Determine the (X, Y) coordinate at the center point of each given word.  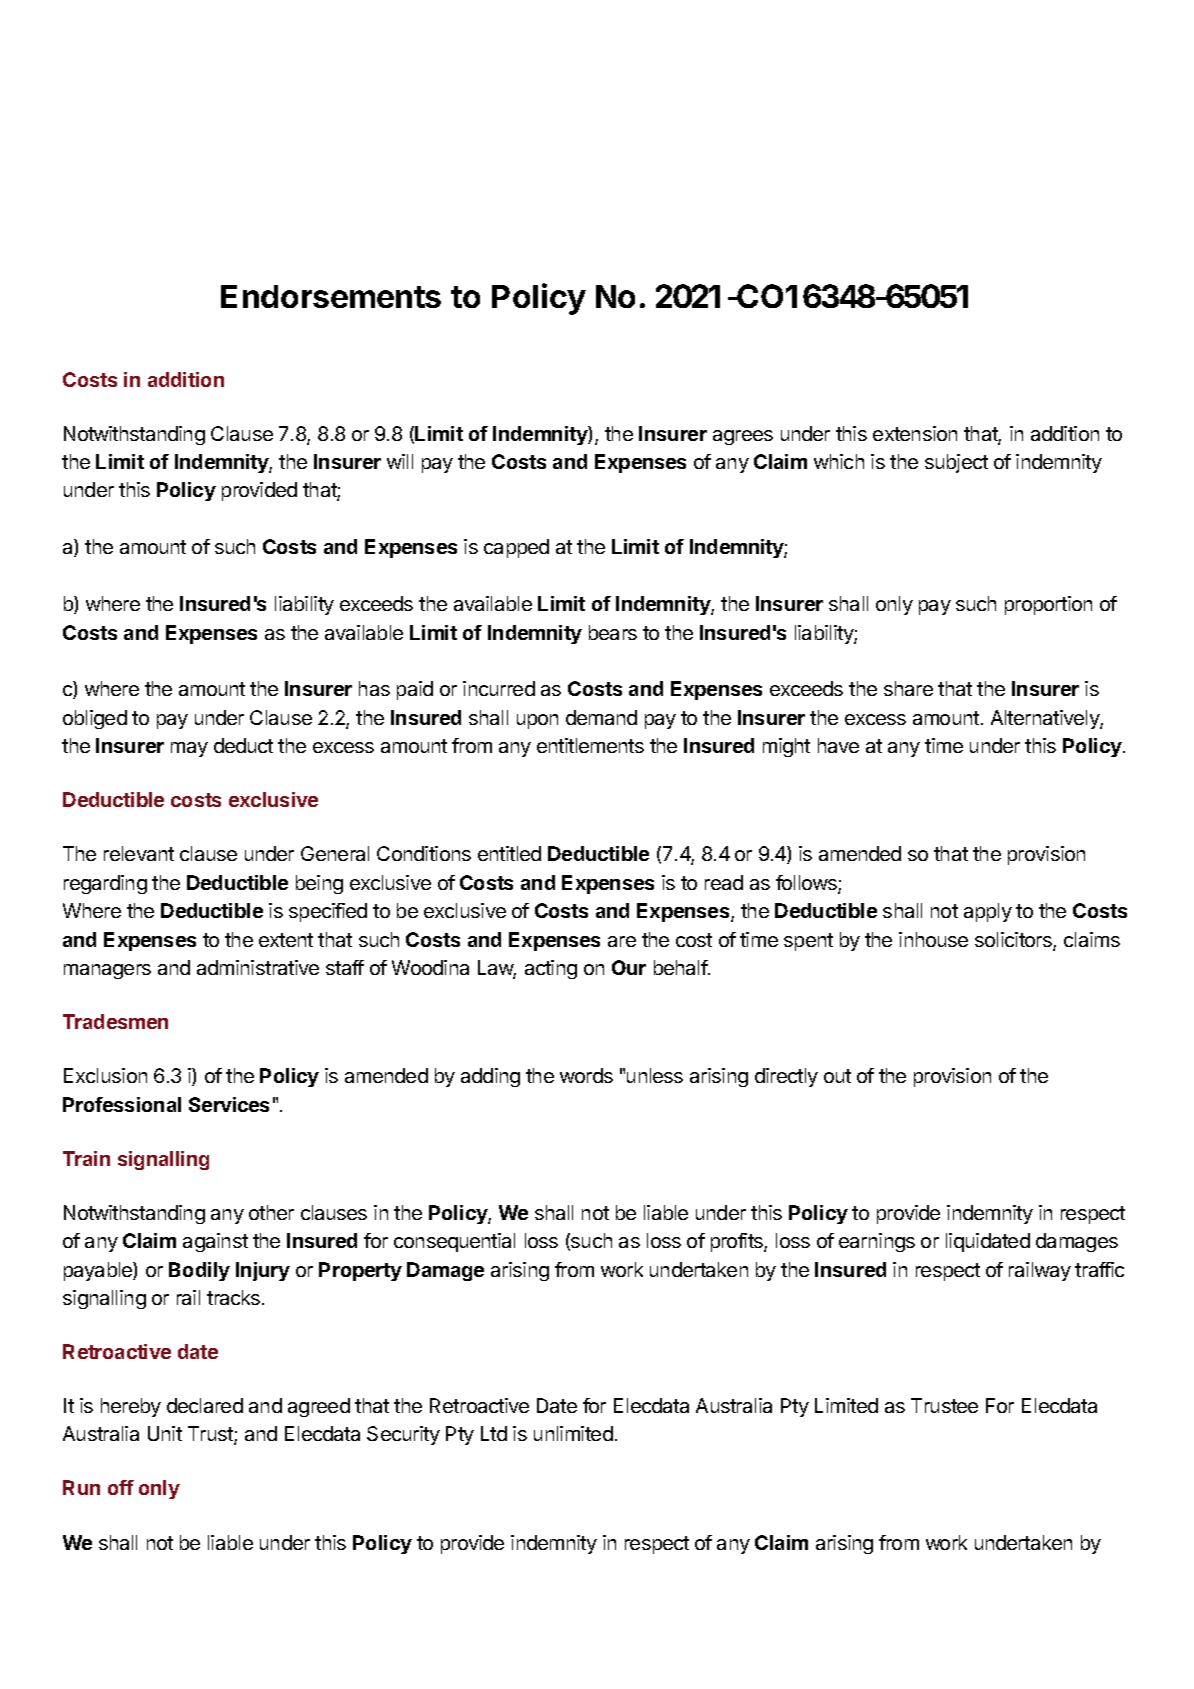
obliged (95, 719)
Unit (165, 1433)
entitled (509, 853)
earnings (877, 1242)
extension (915, 433)
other (271, 1212)
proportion (1048, 605)
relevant (139, 853)
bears (613, 632)
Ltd (494, 1433)
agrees (743, 437)
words (586, 1075)
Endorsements (331, 296)
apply (988, 912)
